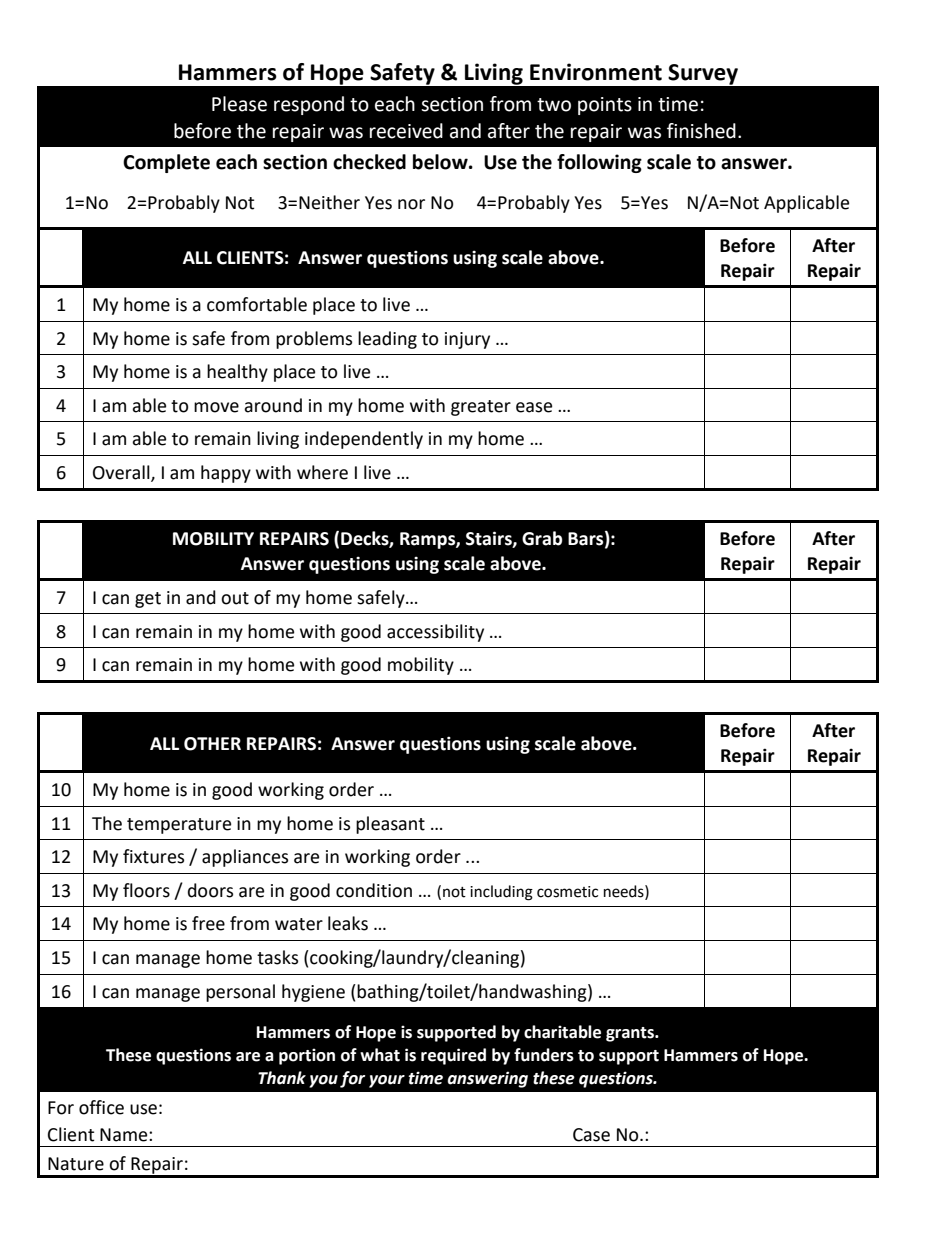 This image has height=1233, width=952. I want to click on Name, so click(125, 1135).
